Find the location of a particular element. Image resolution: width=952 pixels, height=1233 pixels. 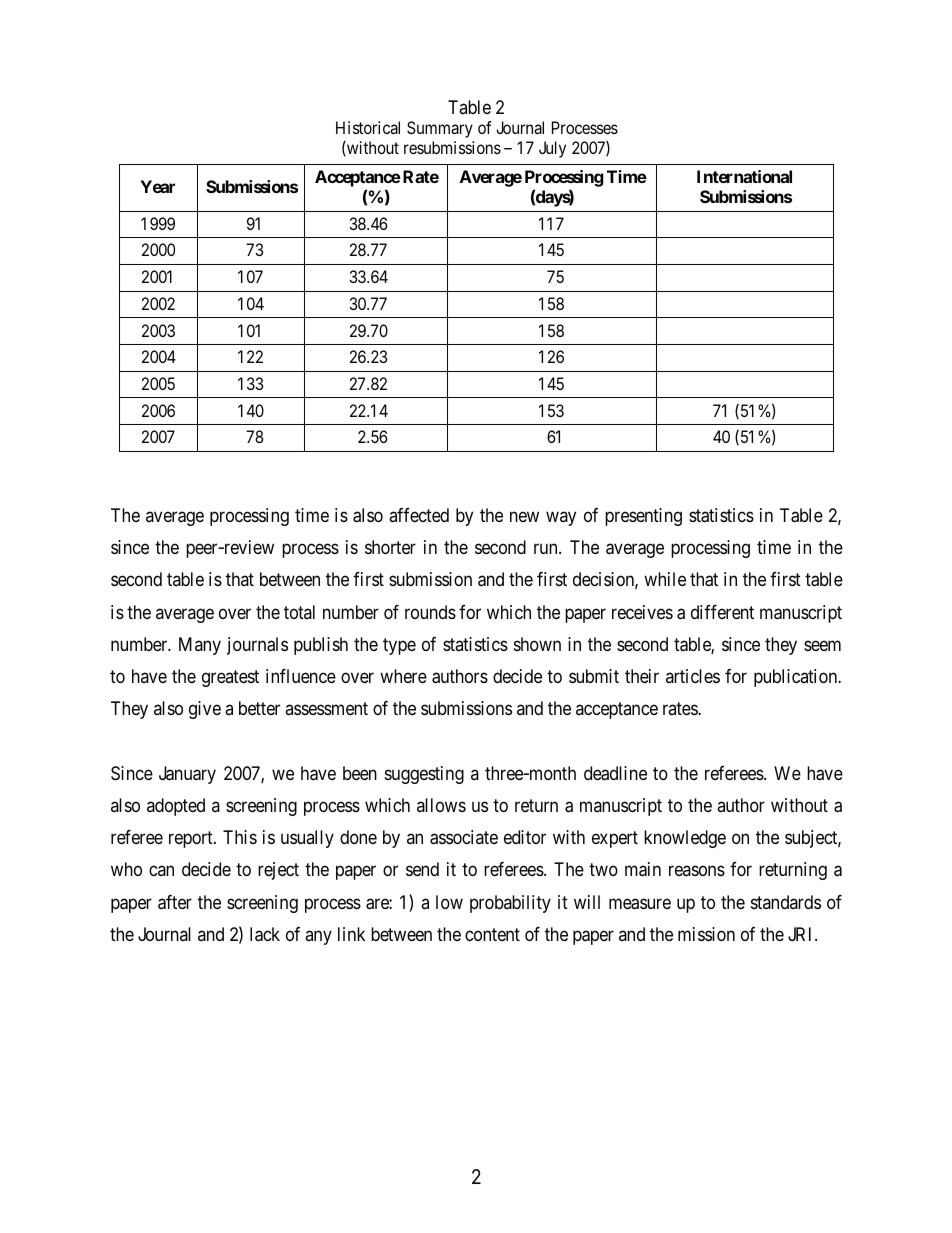

Many is located at coordinates (200, 646).
